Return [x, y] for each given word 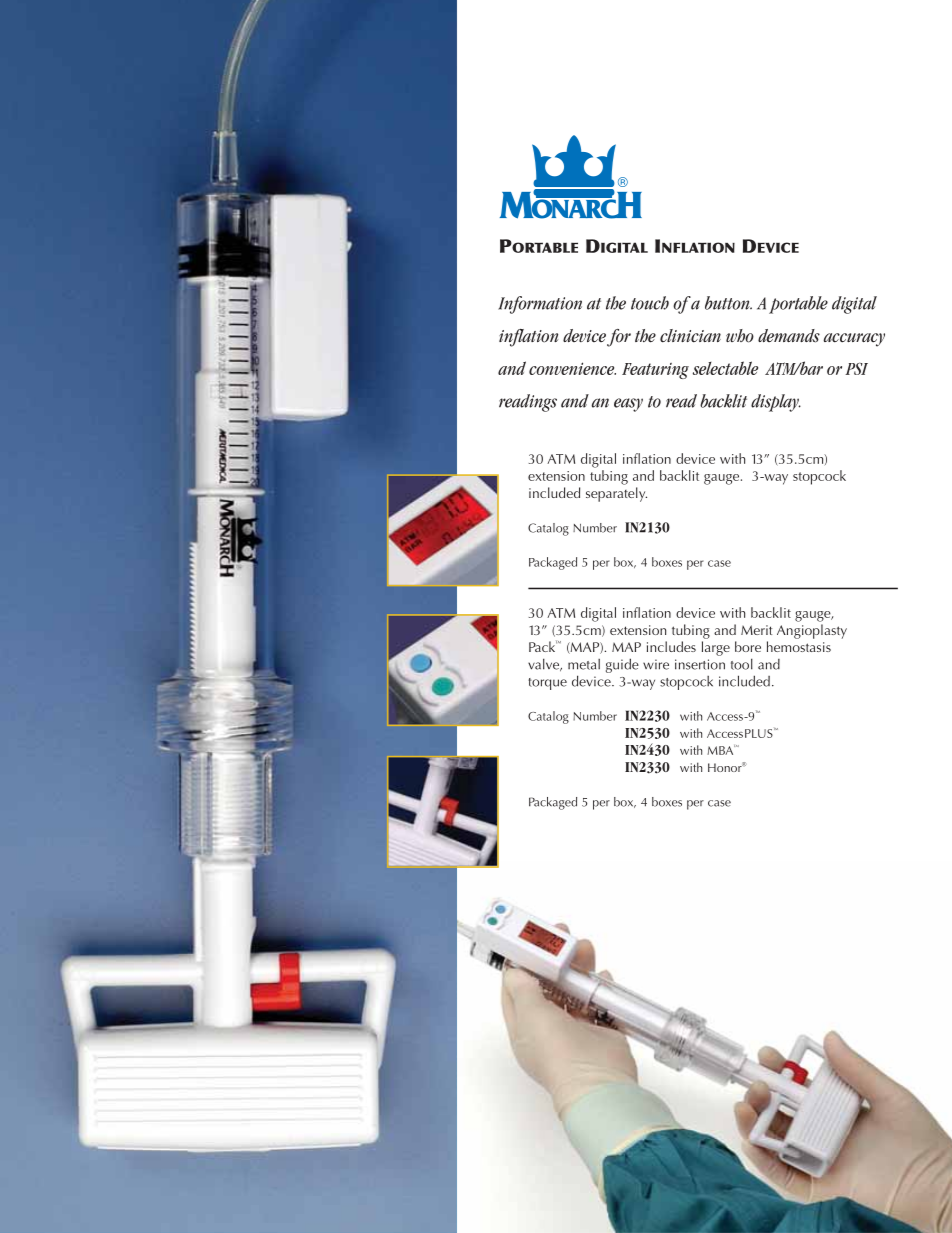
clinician [690, 336]
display [776, 403]
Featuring [655, 371]
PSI [856, 369]
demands [789, 336]
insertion [700, 664]
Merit [756, 630]
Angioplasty [812, 631]
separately [616, 494]
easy [628, 405]
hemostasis [799, 646]
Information [540, 305]
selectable [725, 368]
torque [547, 684]
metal [584, 664]
